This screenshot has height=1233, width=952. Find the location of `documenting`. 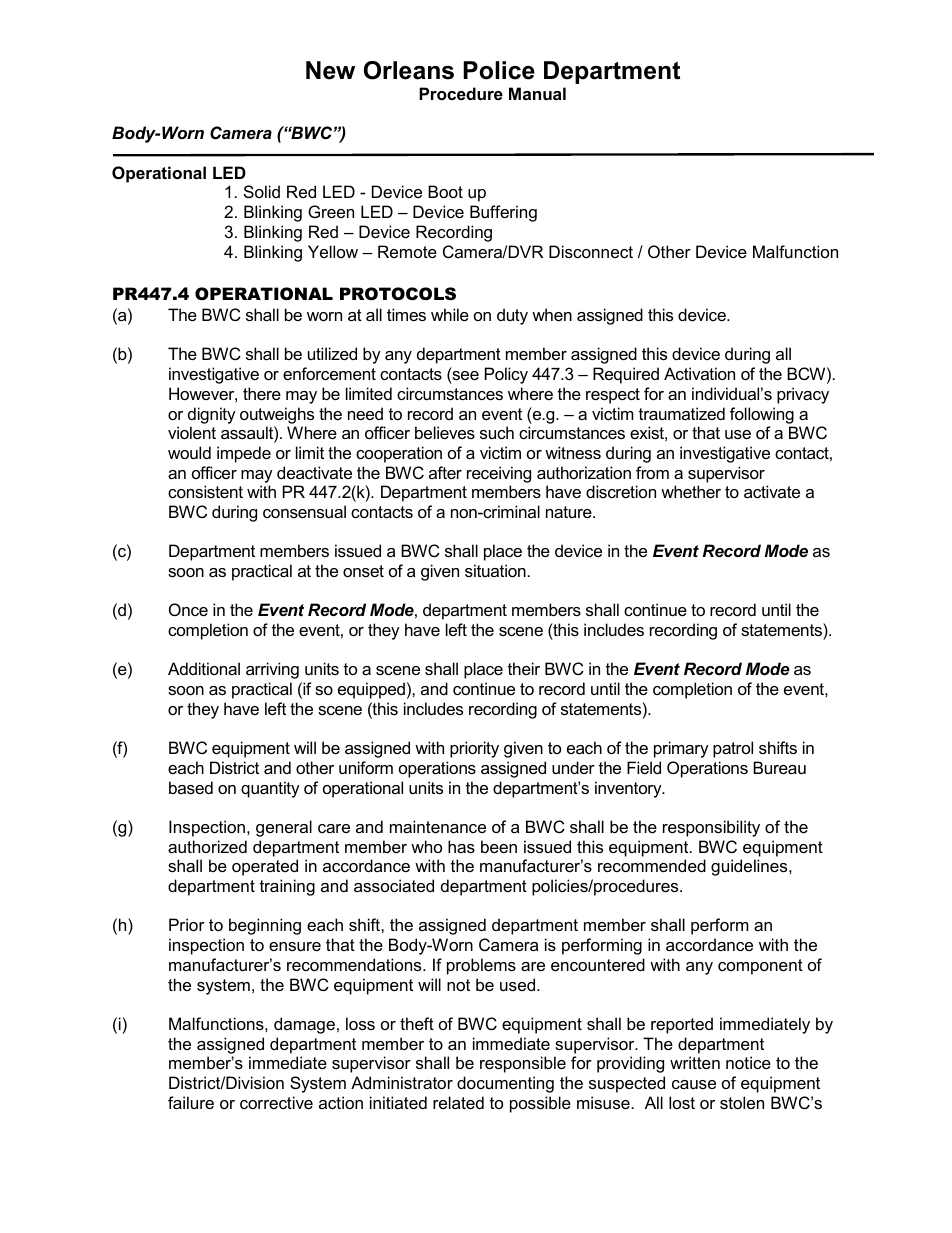

documenting is located at coordinates (505, 1084).
